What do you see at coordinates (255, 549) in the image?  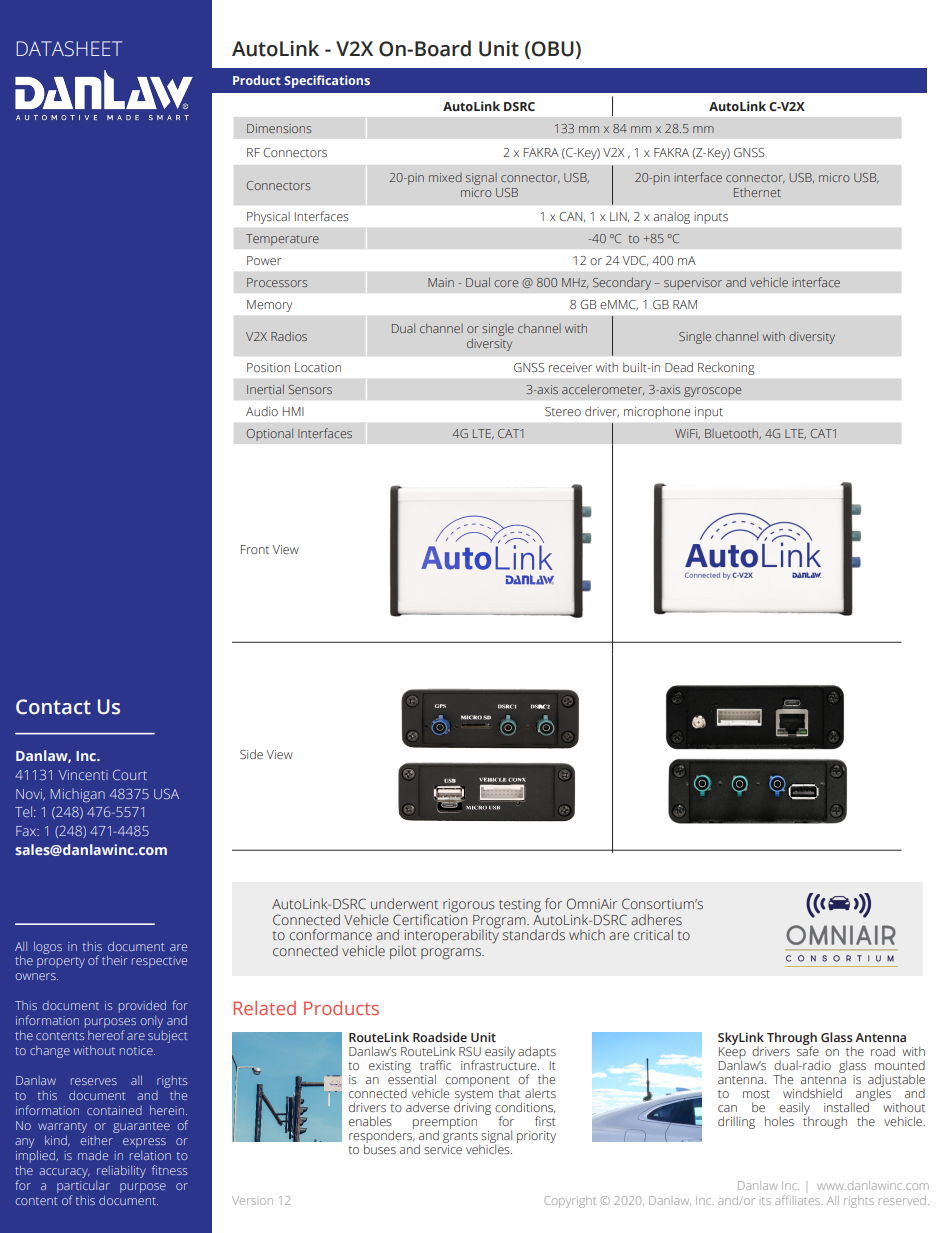 I see `Front` at bounding box center [255, 549].
